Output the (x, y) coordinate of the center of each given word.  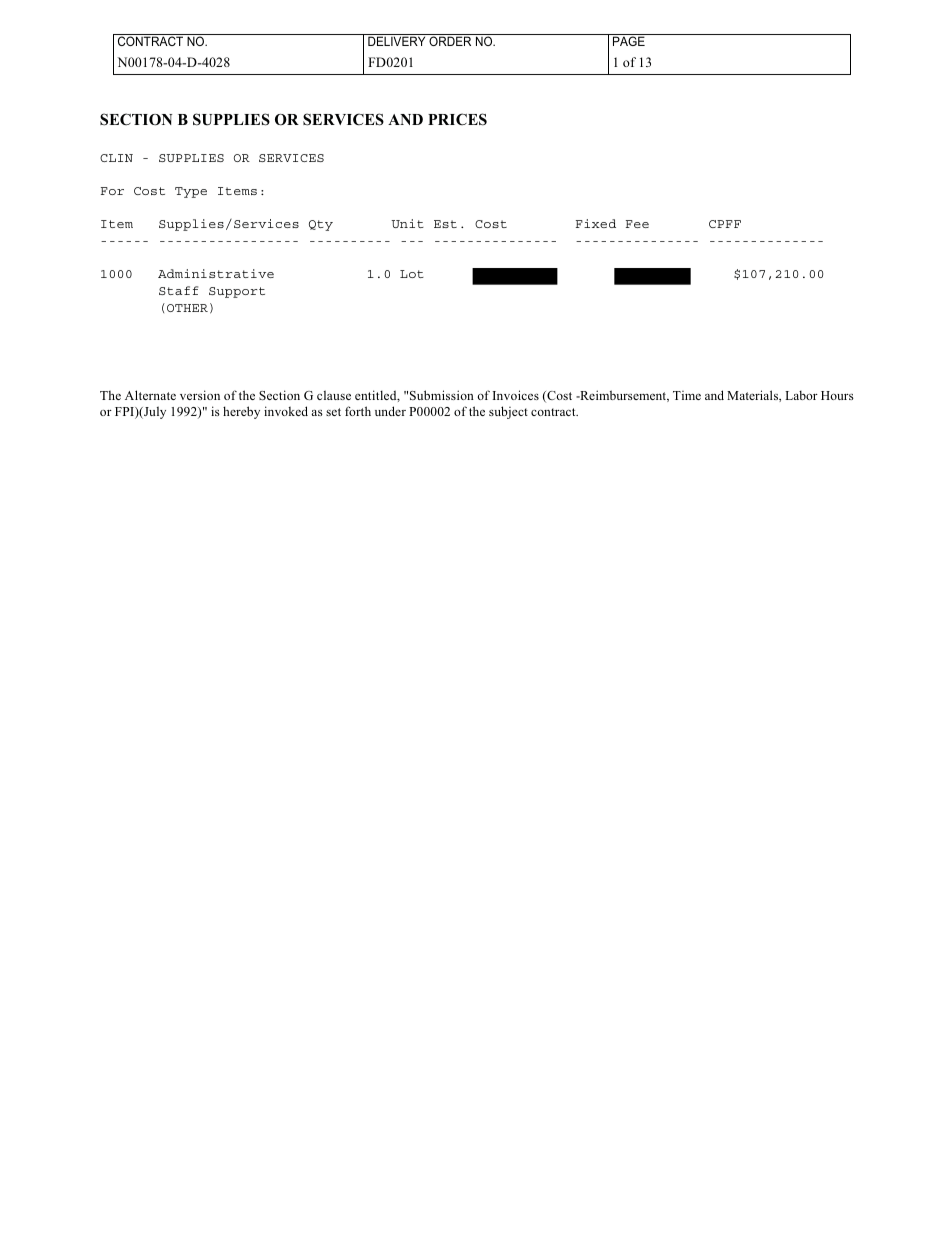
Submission (442, 395)
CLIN (116, 158)
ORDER (450, 40)
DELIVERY (397, 40)
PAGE (629, 40)
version (200, 395)
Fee (637, 224)
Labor (801, 395)
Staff (178, 290)
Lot (412, 274)
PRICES (457, 119)
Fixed (596, 223)
